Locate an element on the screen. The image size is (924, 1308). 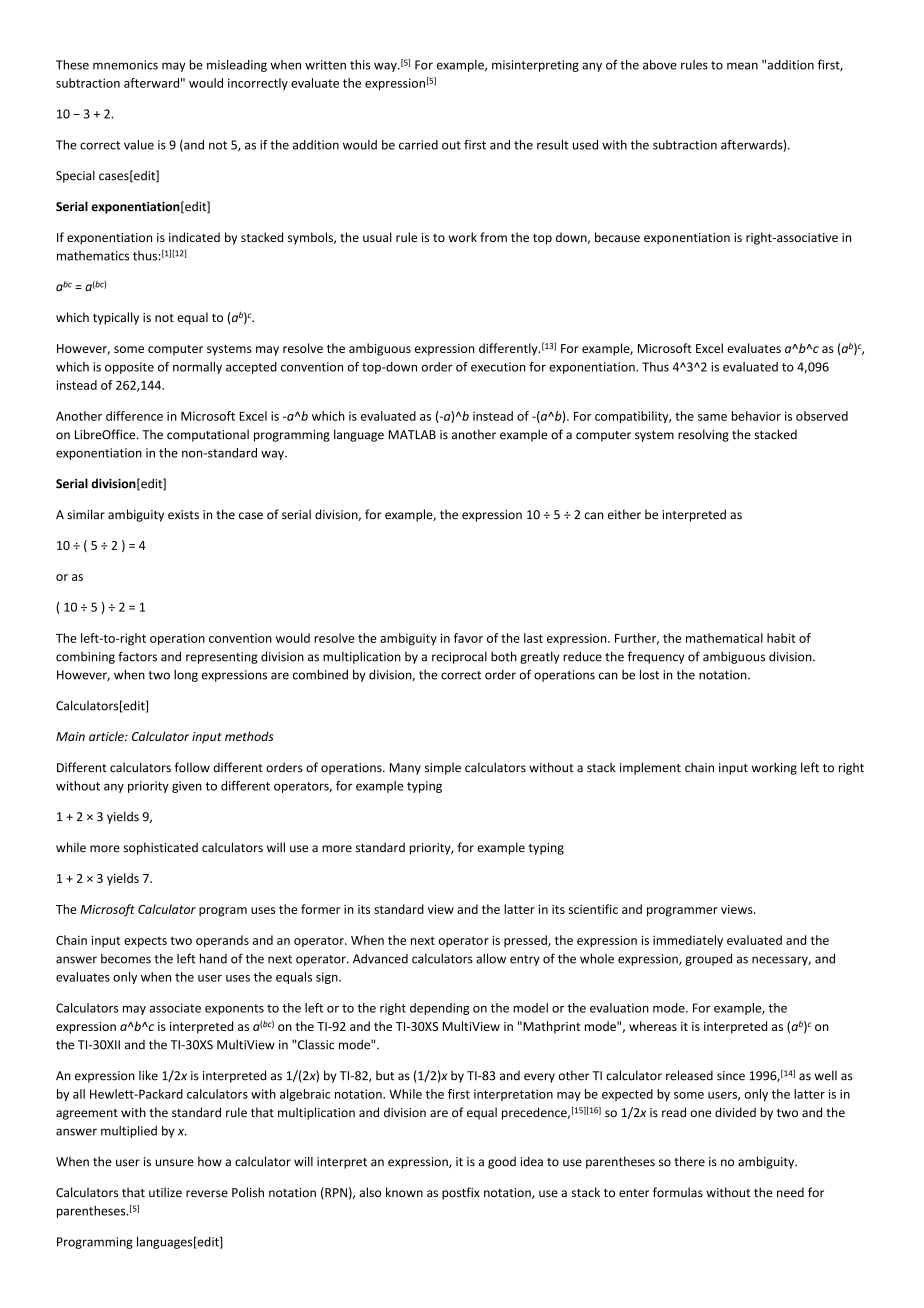
mean is located at coordinates (742, 66).
